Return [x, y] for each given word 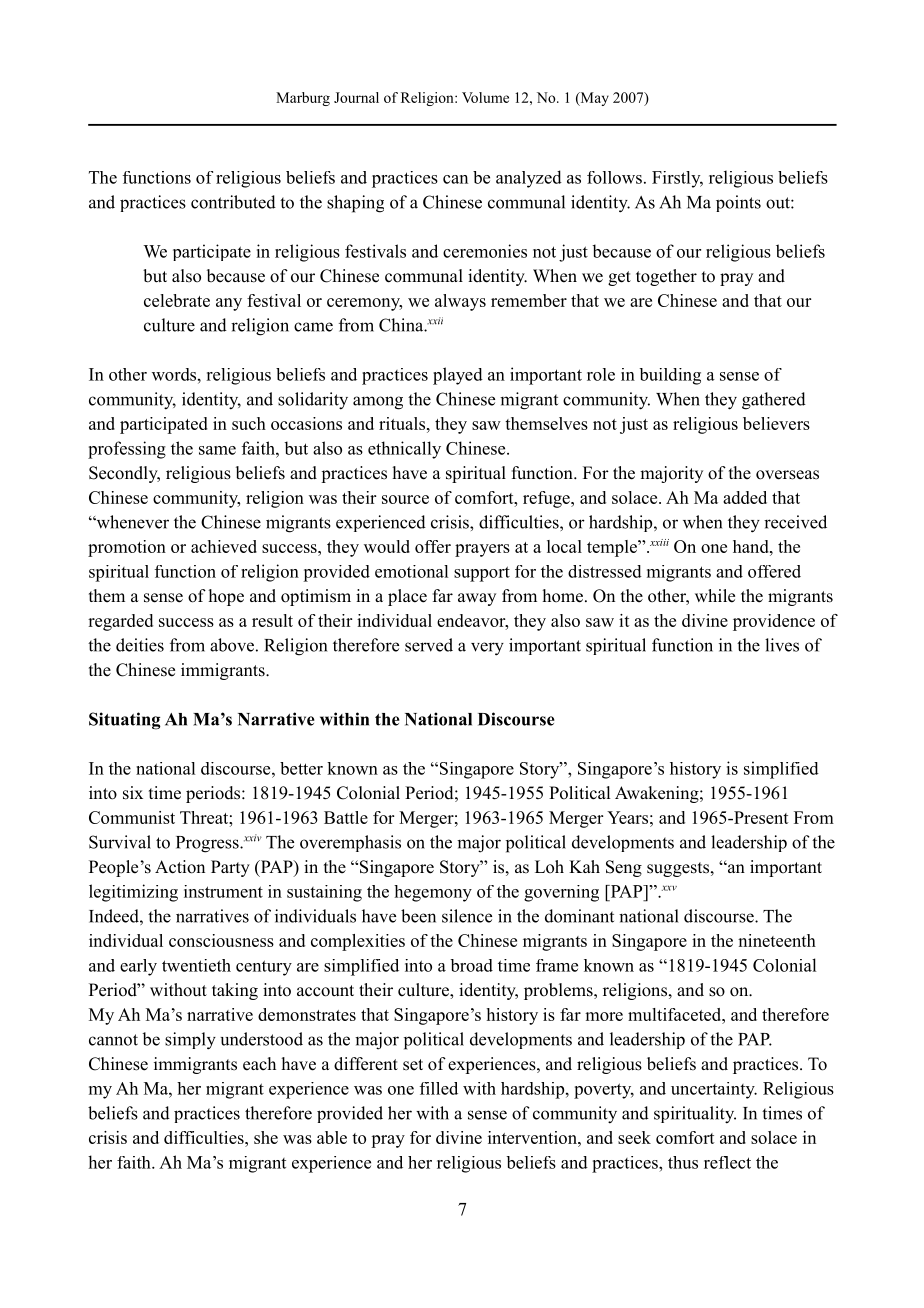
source [405, 499]
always [460, 302]
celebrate [177, 300]
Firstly [677, 179]
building [670, 376]
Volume [485, 97]
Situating [125, 721]
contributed [233, 202]
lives [782, 645]
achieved [224, 546]
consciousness [221, 940]
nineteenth [777, 940]
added [745, 497]
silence [467, 916]
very [487, 649]
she [266, 1137]
